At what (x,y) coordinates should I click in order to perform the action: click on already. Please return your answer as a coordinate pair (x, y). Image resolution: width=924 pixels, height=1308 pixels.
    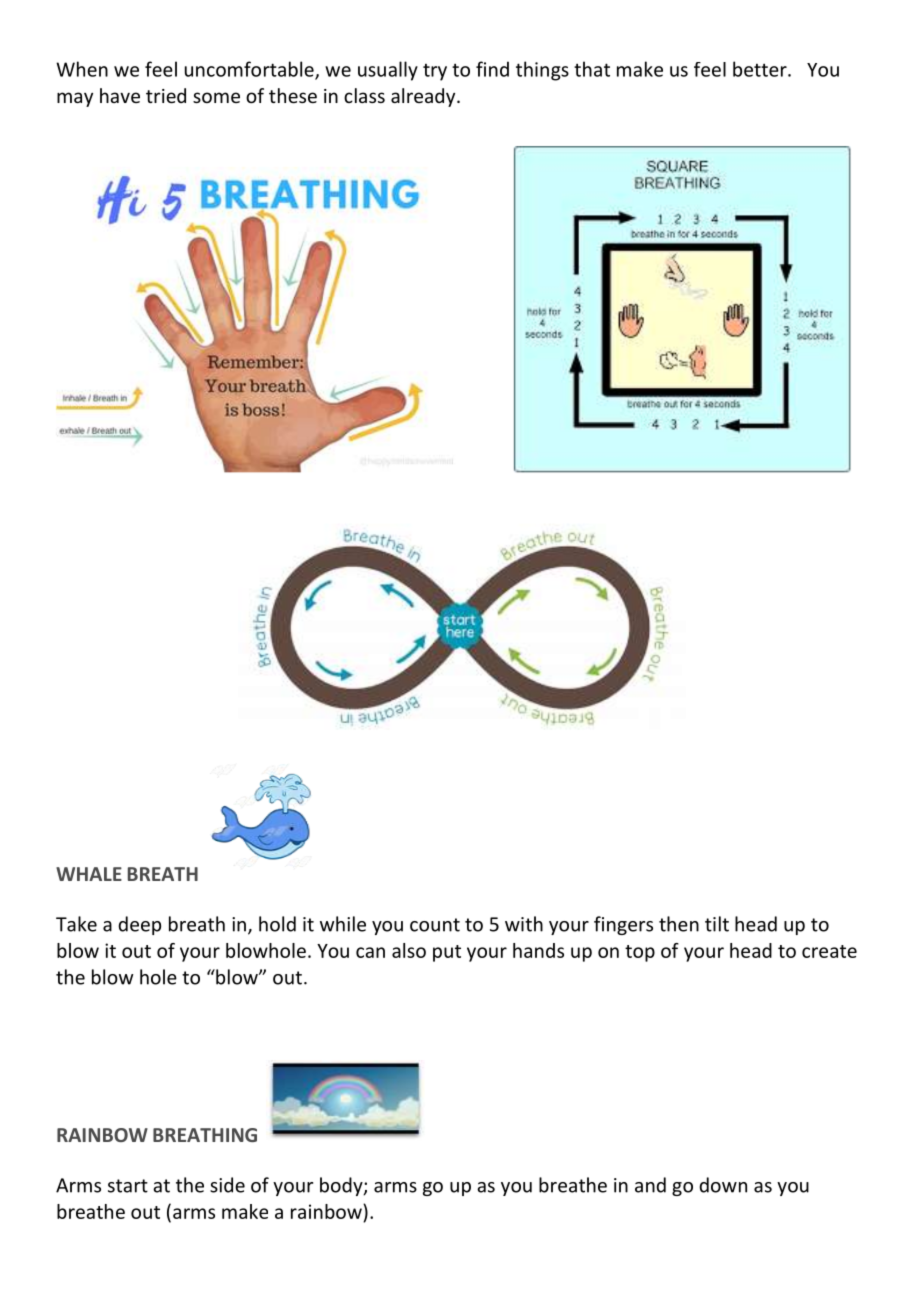
    Looking at the image, I should click on (424, 97).
